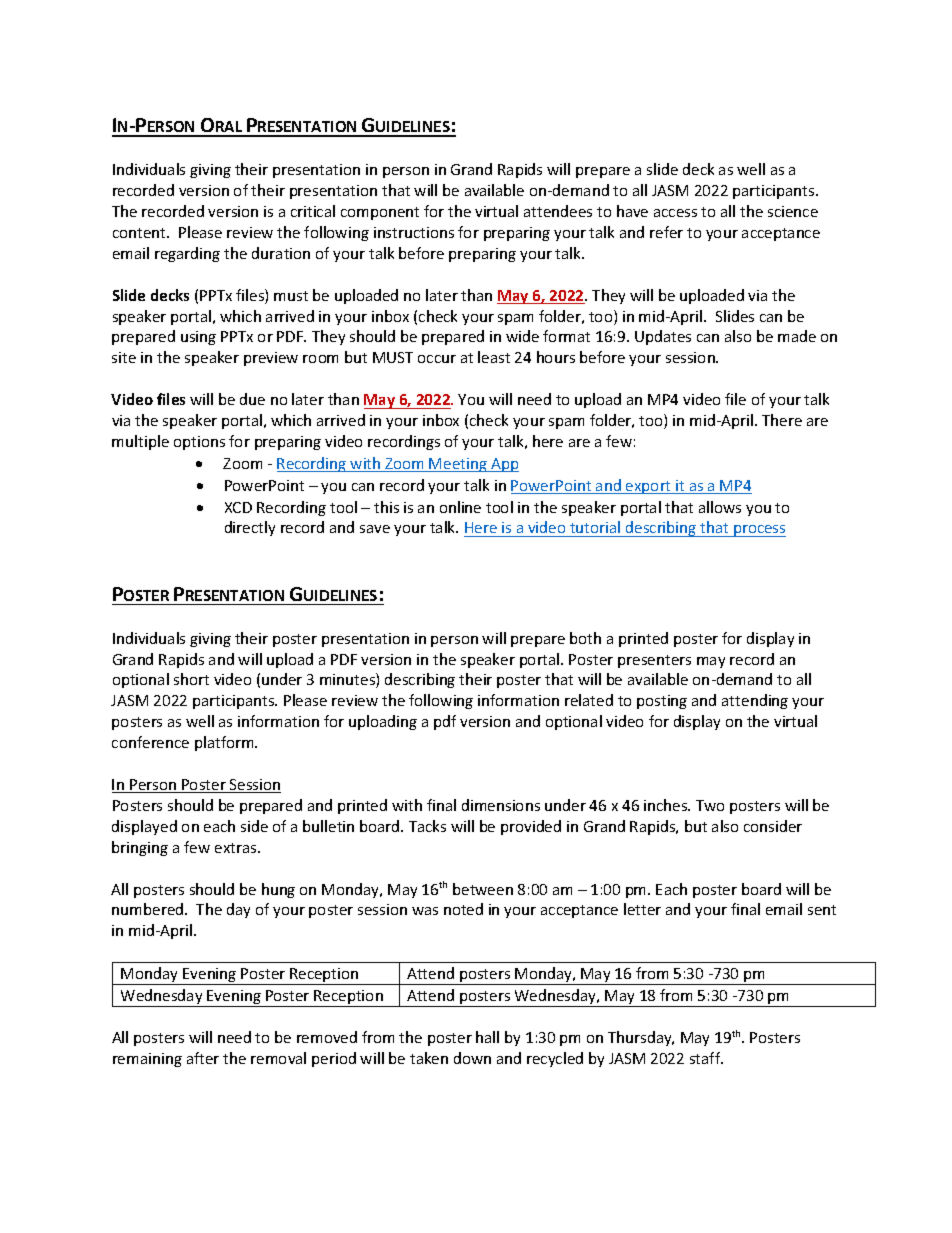  What do you see at coordinates (203, 1058) in the document?
I see `after` at bounding box center [203, 1058].
